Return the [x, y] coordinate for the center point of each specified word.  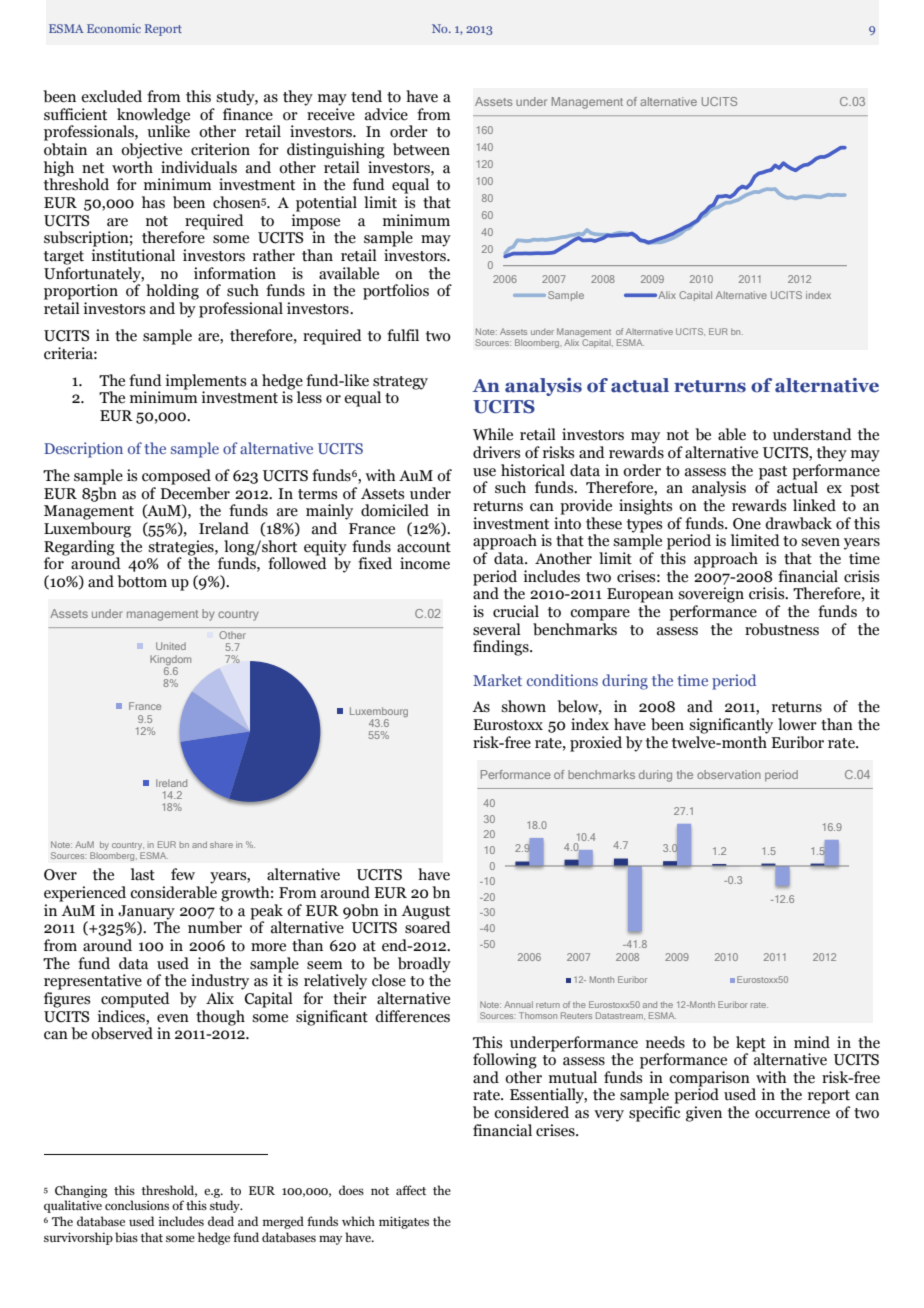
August [425, 912]
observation [729, 774]
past [773, 474]
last [143, 874]
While [493, 434]
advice [386, 114]
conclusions [137, 1205]
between [421, 149]
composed [176, 477]
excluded [111, 96]
